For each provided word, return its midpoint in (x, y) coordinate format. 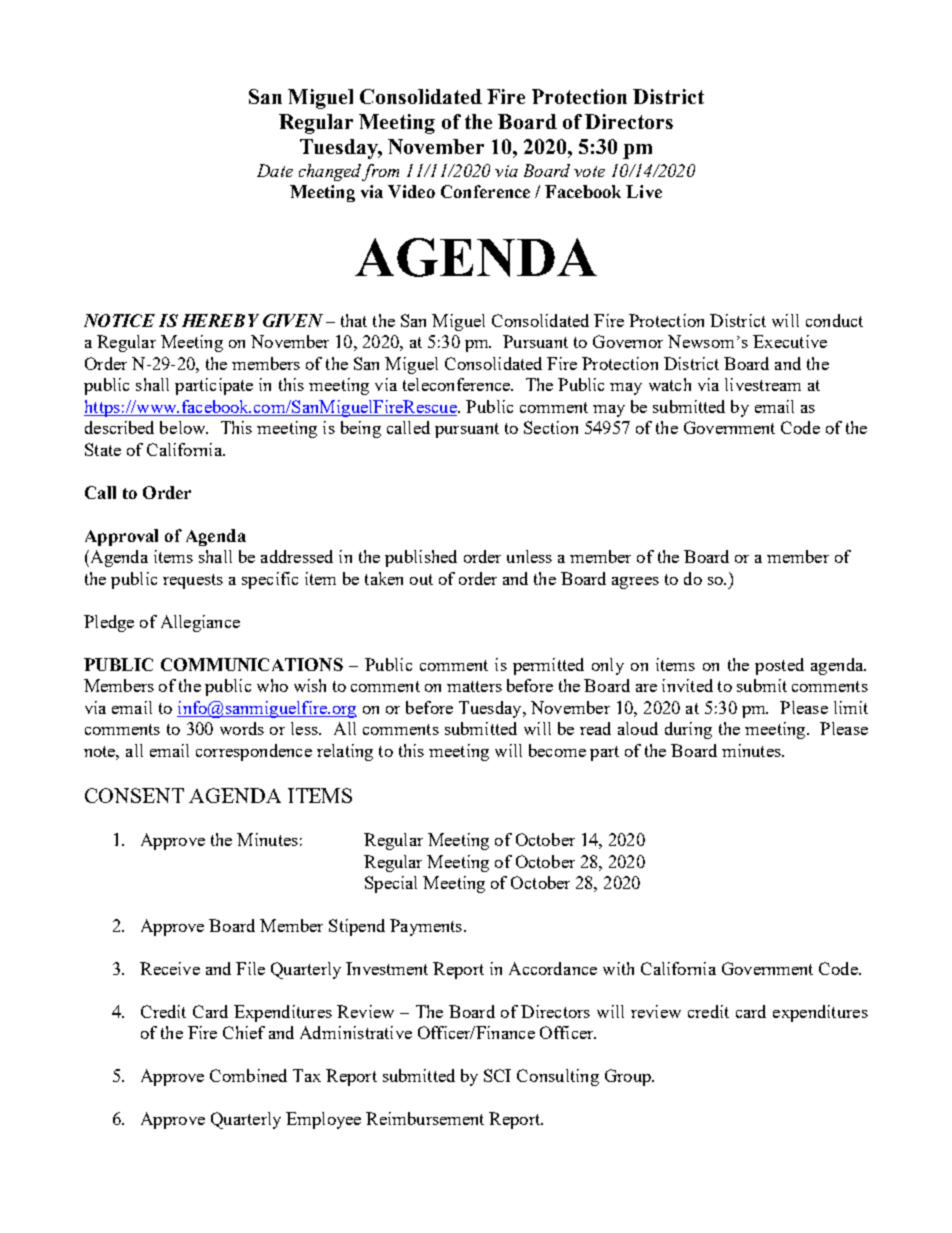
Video (411, 191)
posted (779, 666)
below (184, 427)
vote (589, 171)
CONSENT (134, 795)
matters (474, 686)
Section (551, 427)
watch (670, 384)
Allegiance (200, 623)
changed (330, 172)
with (618, 968)
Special (391, 884)
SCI (497, 1075)
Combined (248, 1075)
